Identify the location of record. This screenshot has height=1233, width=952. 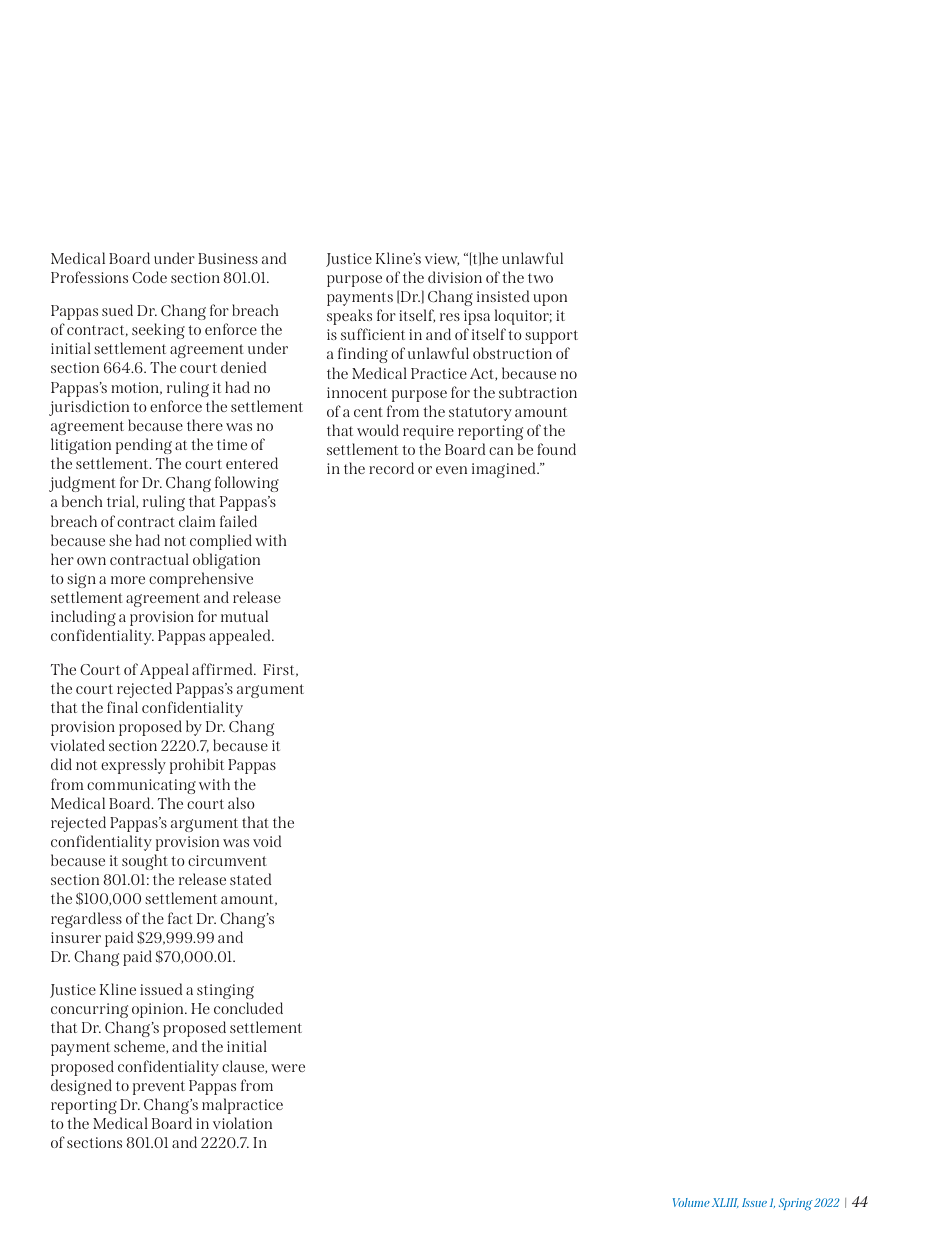
(391, 468).
